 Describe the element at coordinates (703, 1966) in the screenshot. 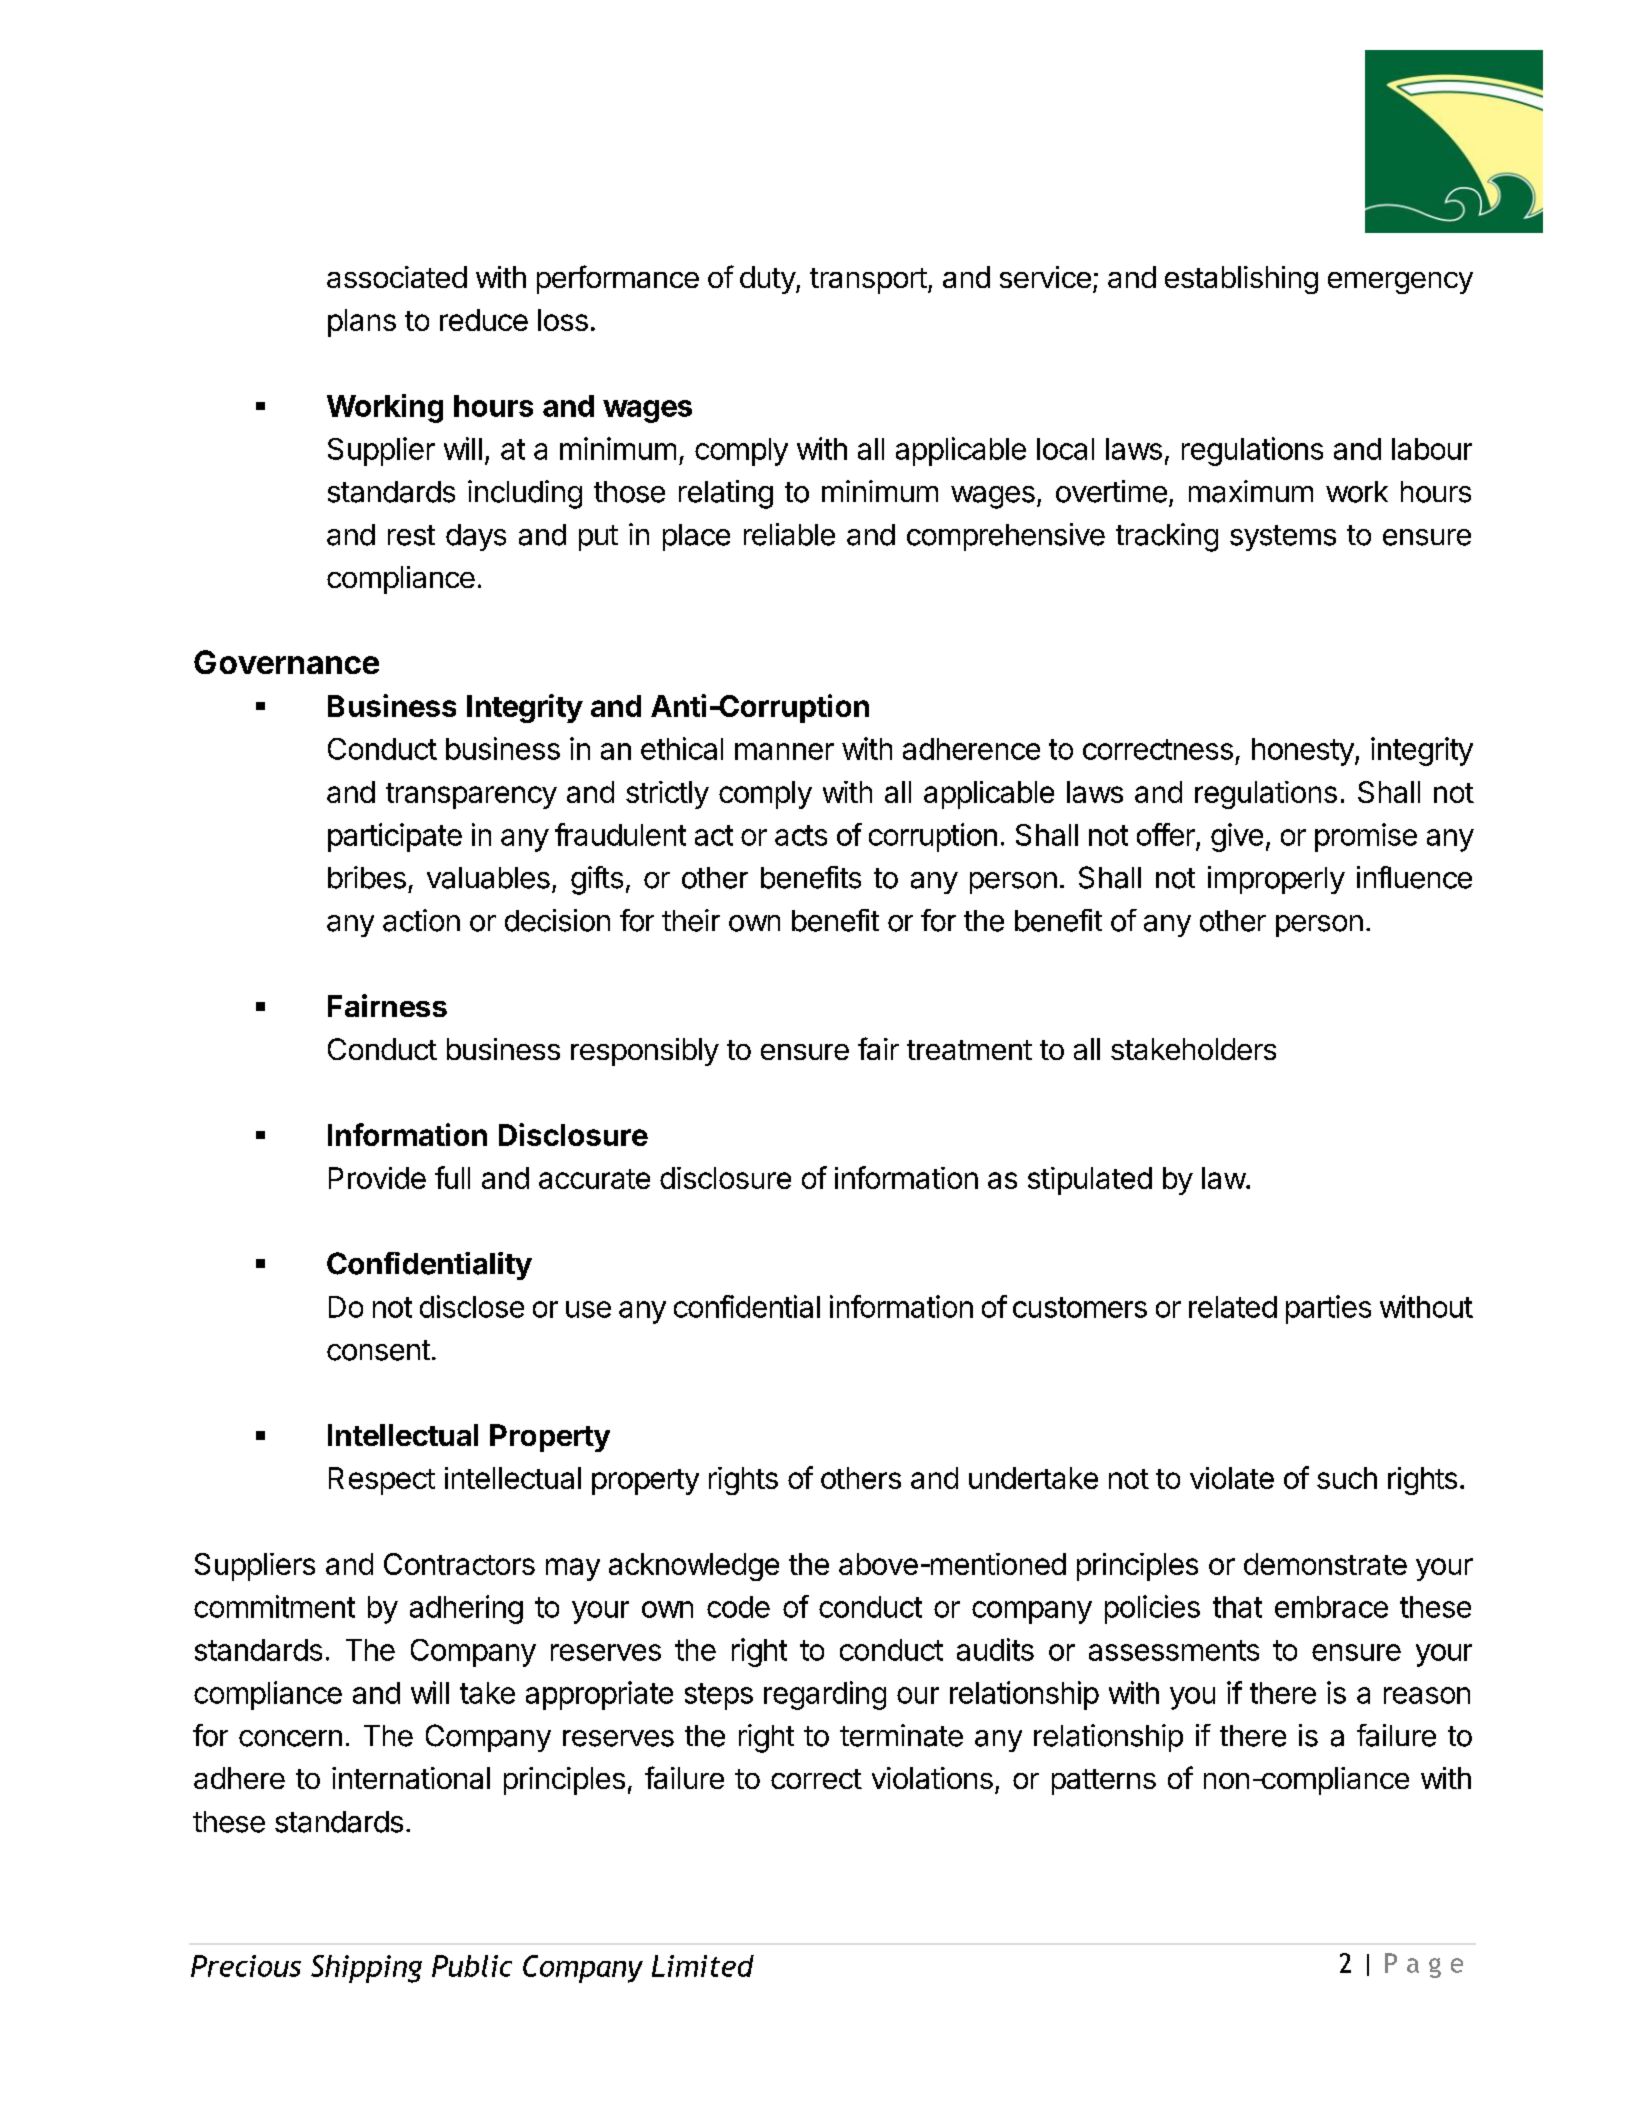

I see `Limited` at that location.
